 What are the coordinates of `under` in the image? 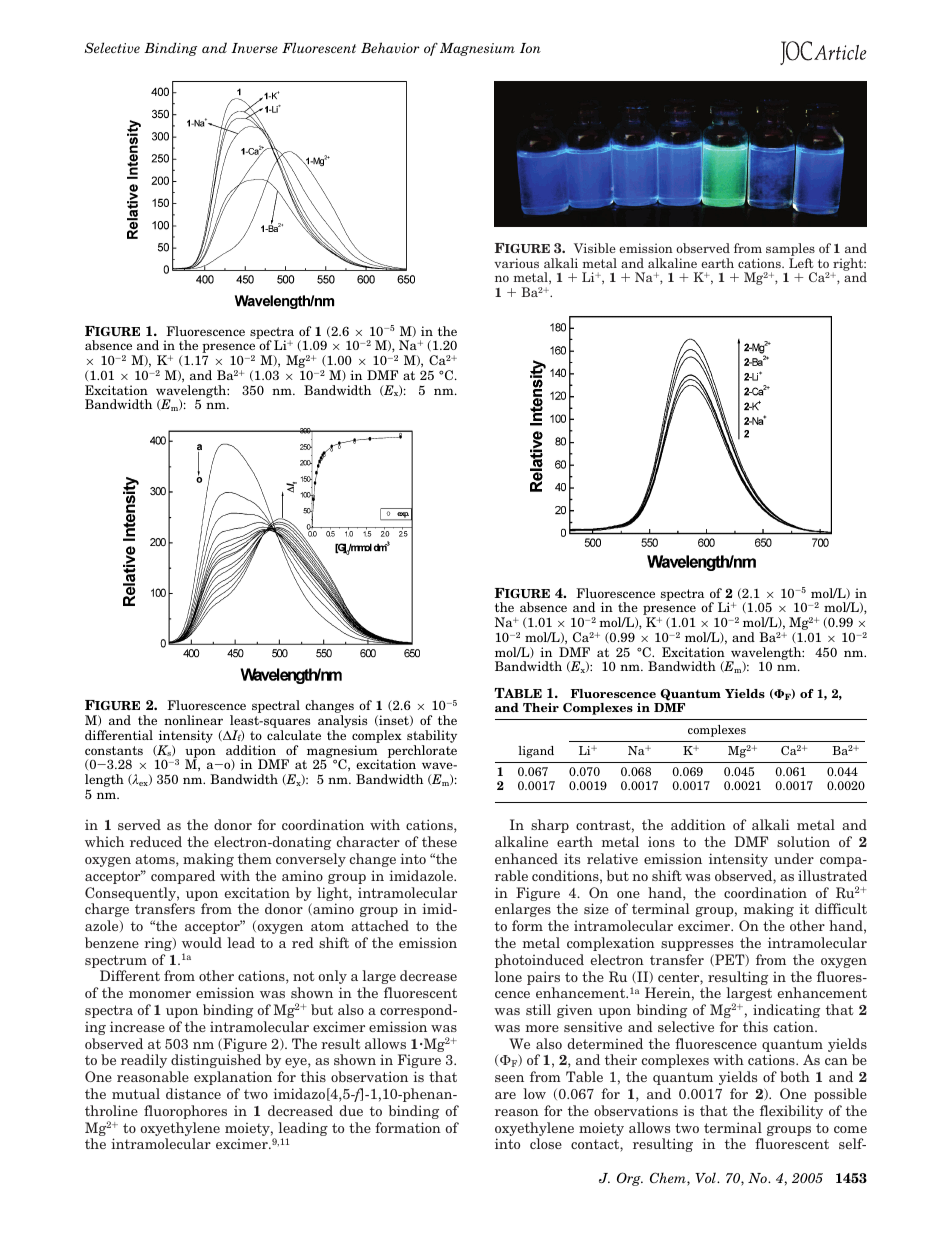 It's located at (794, 858).
